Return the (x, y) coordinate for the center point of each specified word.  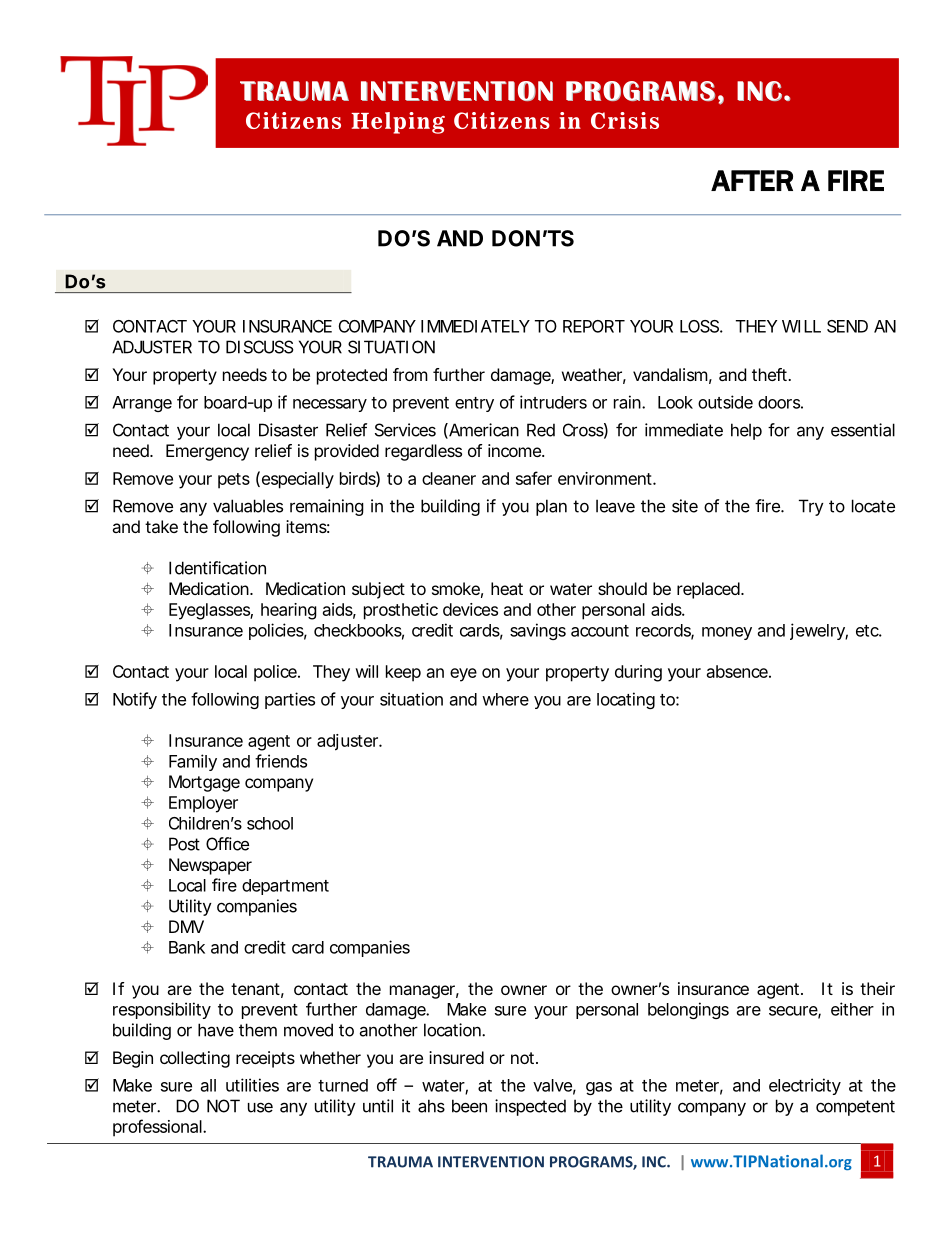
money (727, 633)
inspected (530, 1107)
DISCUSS (260, 347)
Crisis (625, 120)
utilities (252, 1085)
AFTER (752, 180)
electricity (805, 1086)
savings (538, 631)
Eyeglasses (211, 611)
